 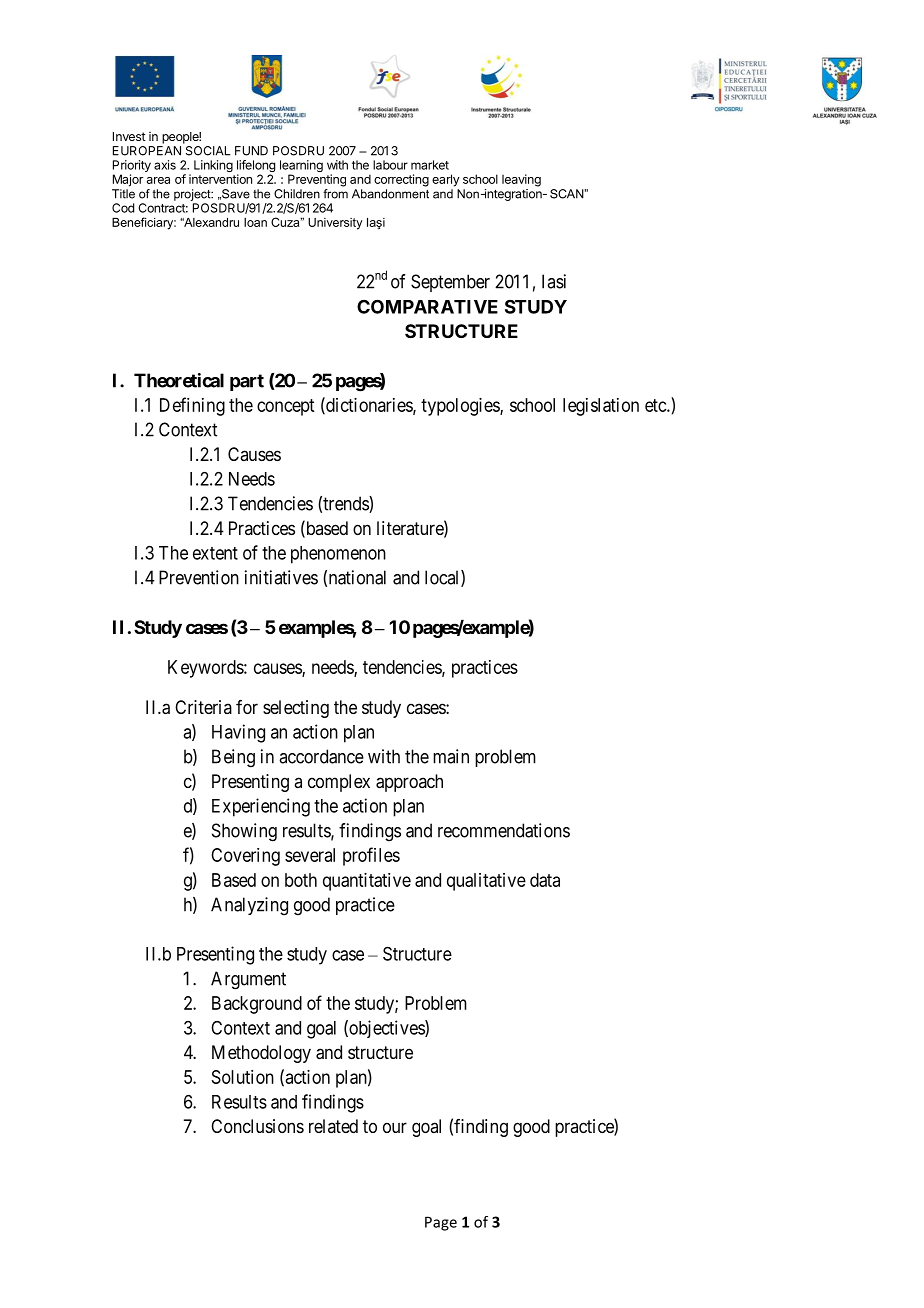 I want to click on phenomenon, so click(x=338, y=555).
